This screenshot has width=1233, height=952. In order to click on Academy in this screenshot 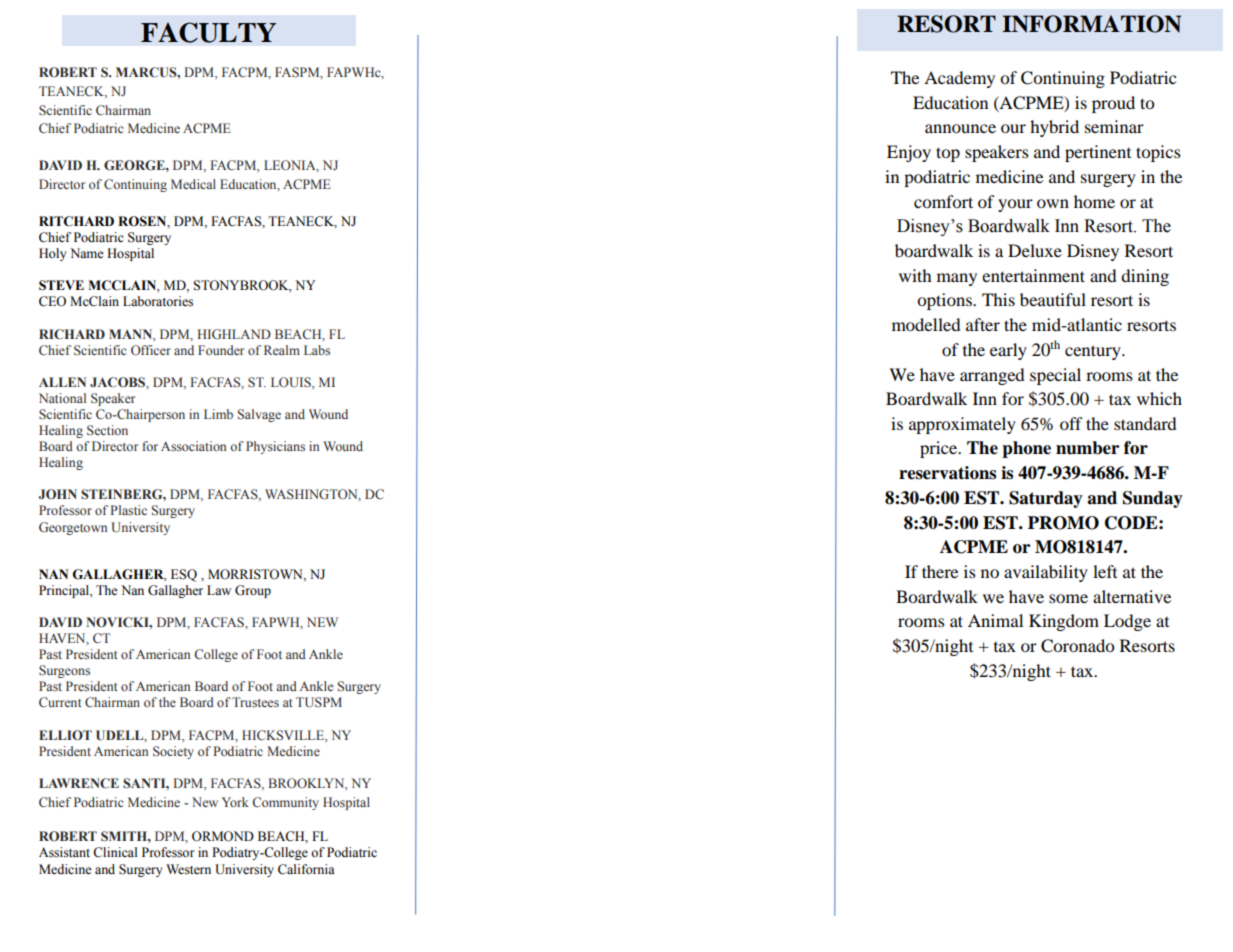, I will do `click(959, 79)`.
